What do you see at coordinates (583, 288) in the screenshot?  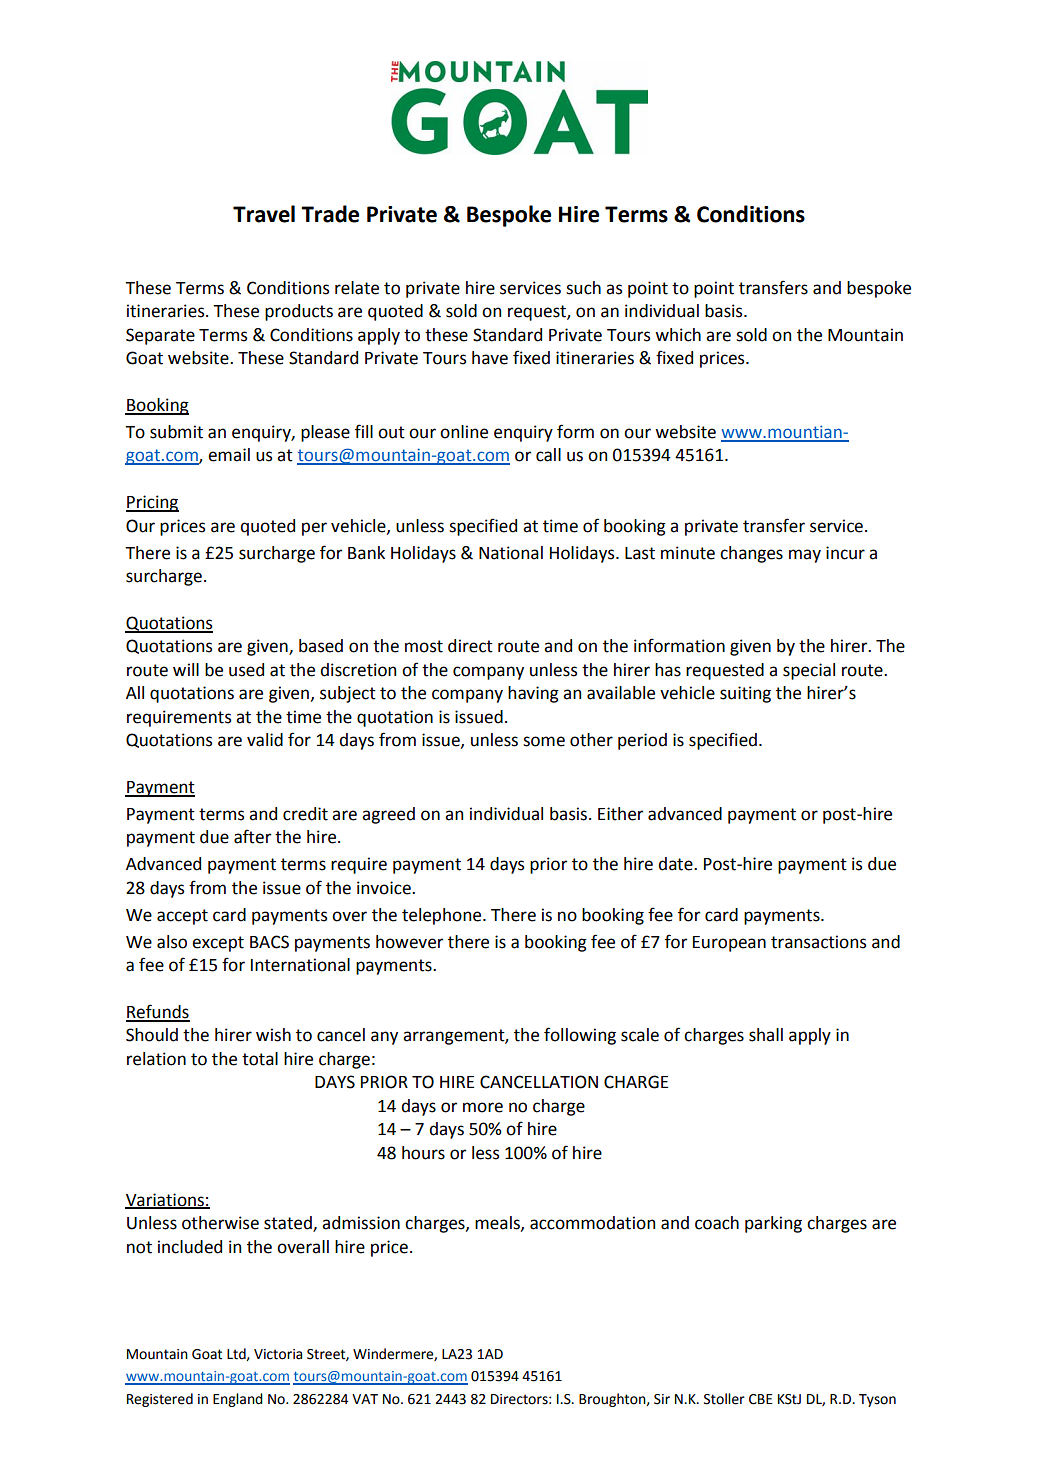 I see `such` at bounding box center [583, 288].
